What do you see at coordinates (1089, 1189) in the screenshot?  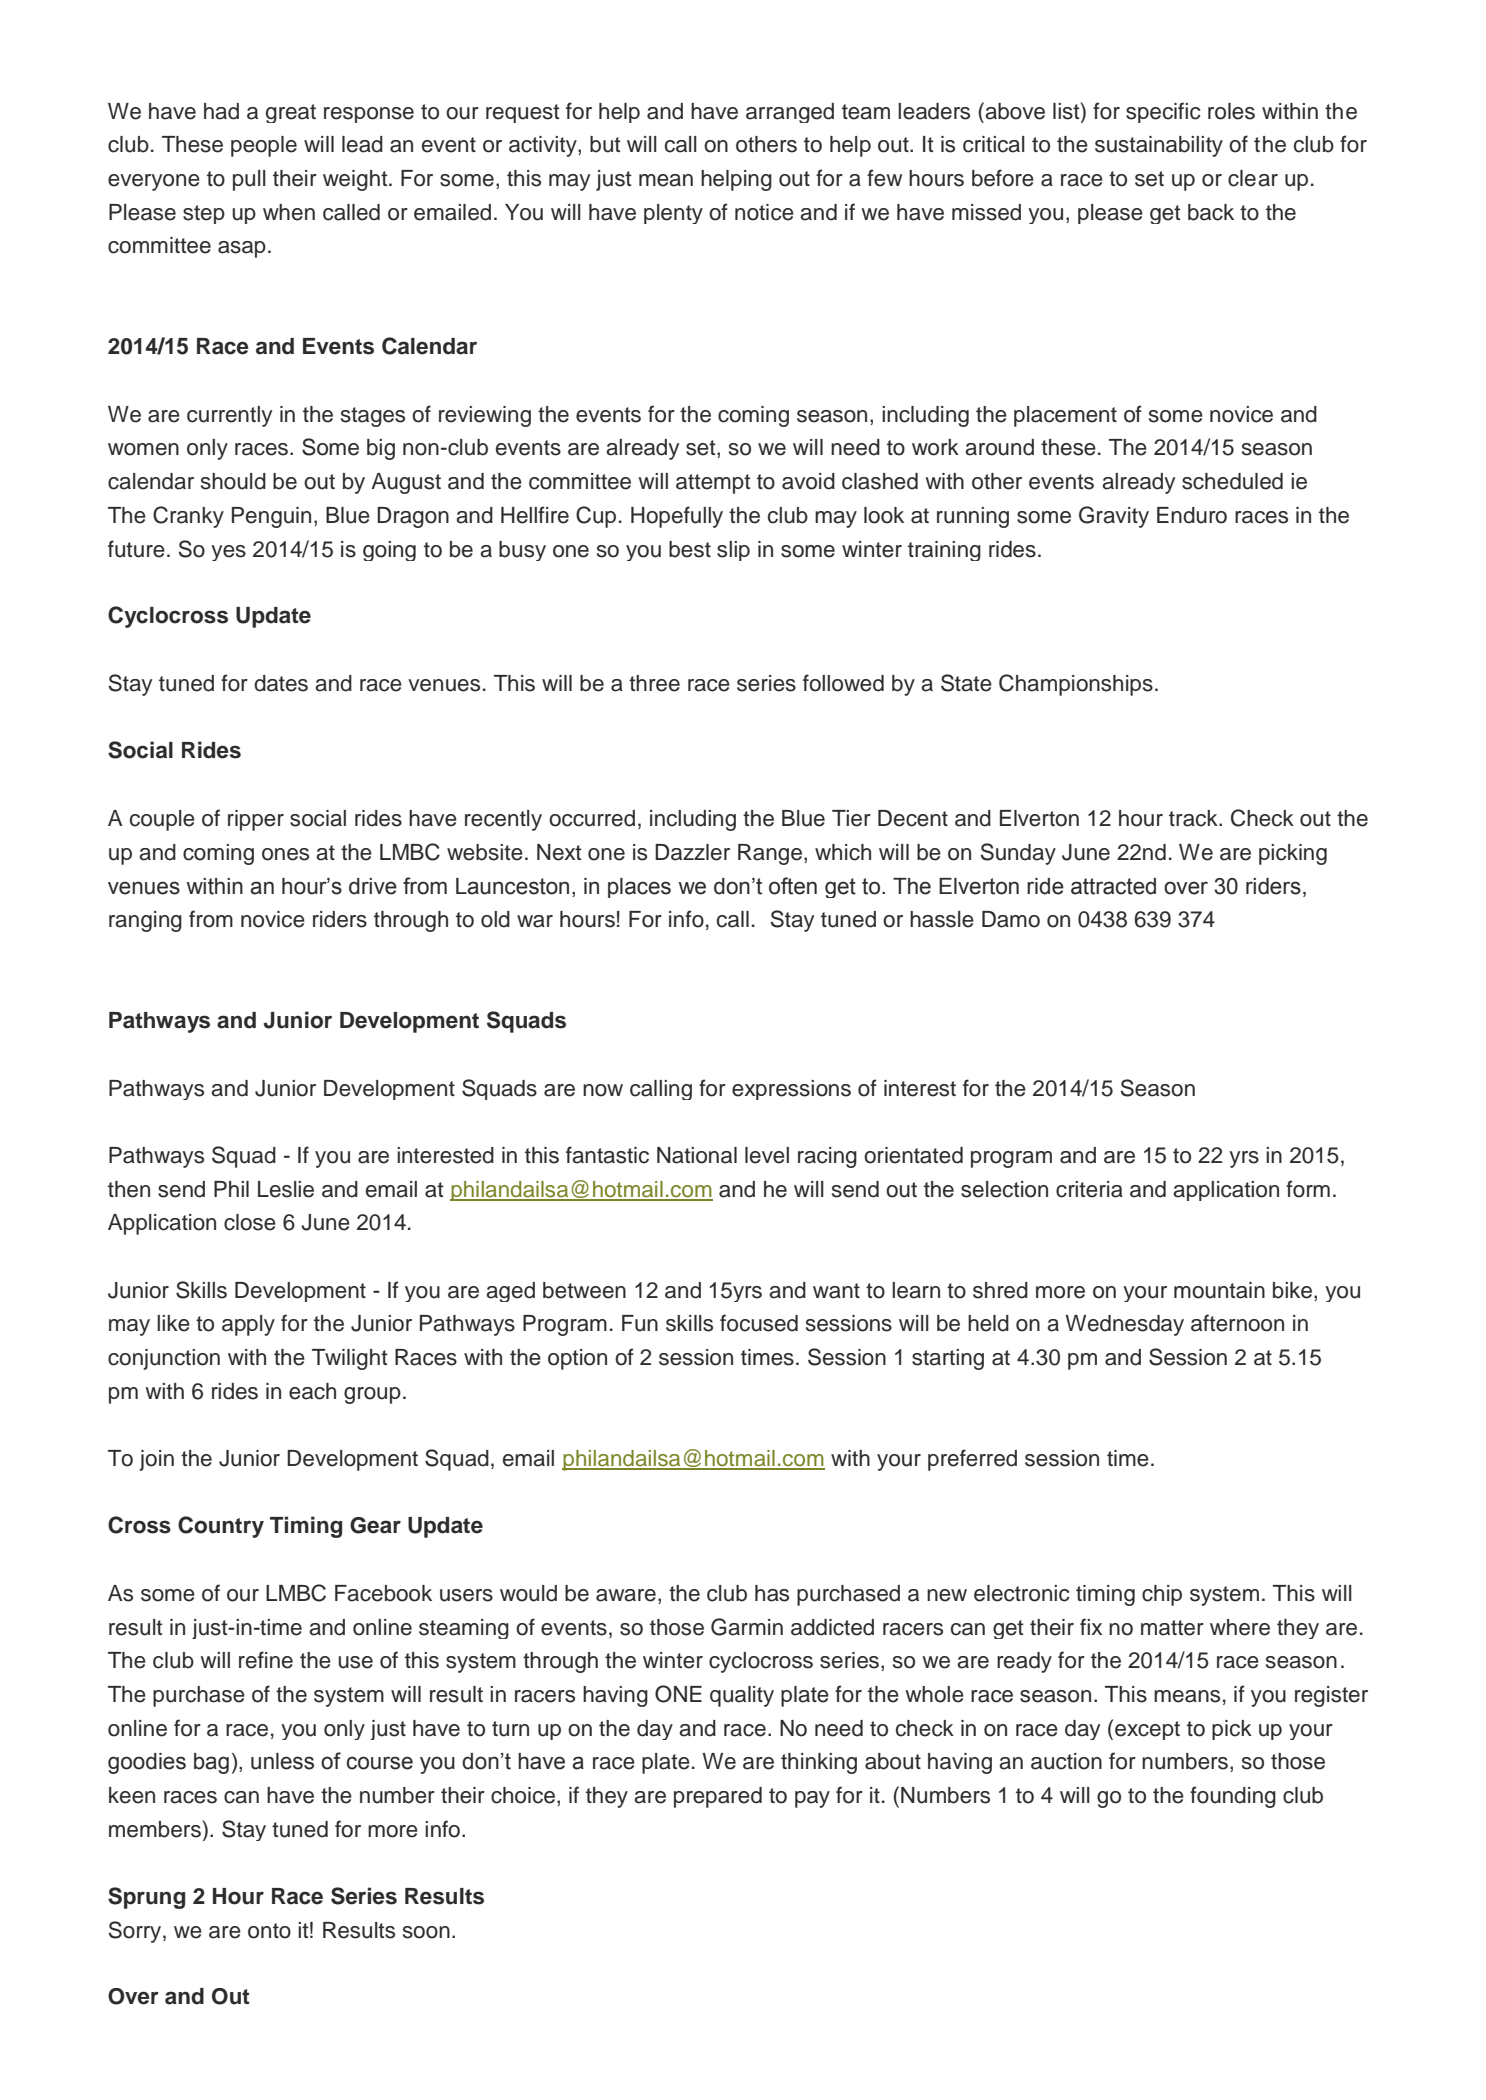 I see `criteria` at bounding box center [1089, 1189].
